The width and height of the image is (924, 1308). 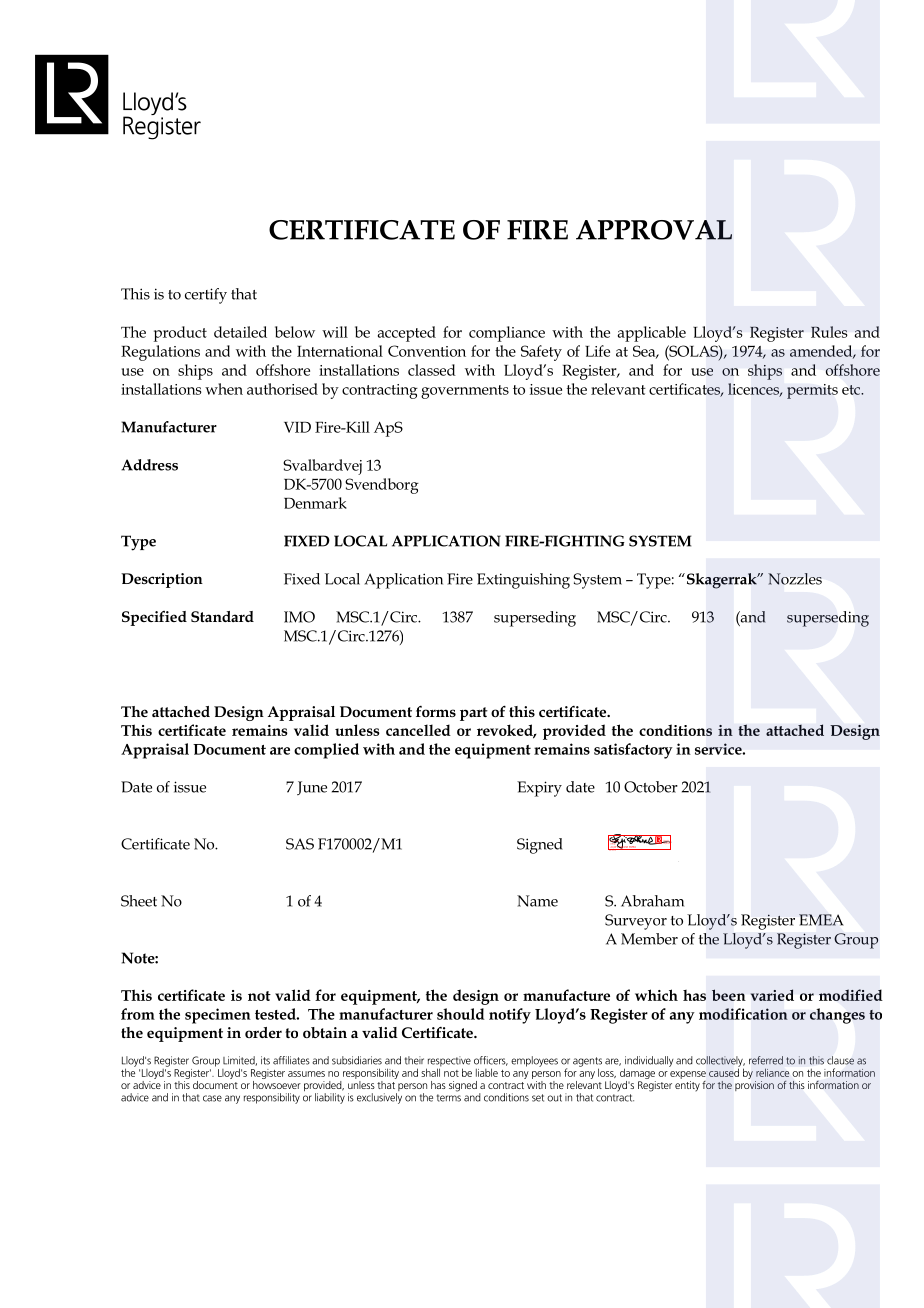 What do you see at coordinates (537, 901) in the image?
I see `Name` at bounding box center [537, 901].
